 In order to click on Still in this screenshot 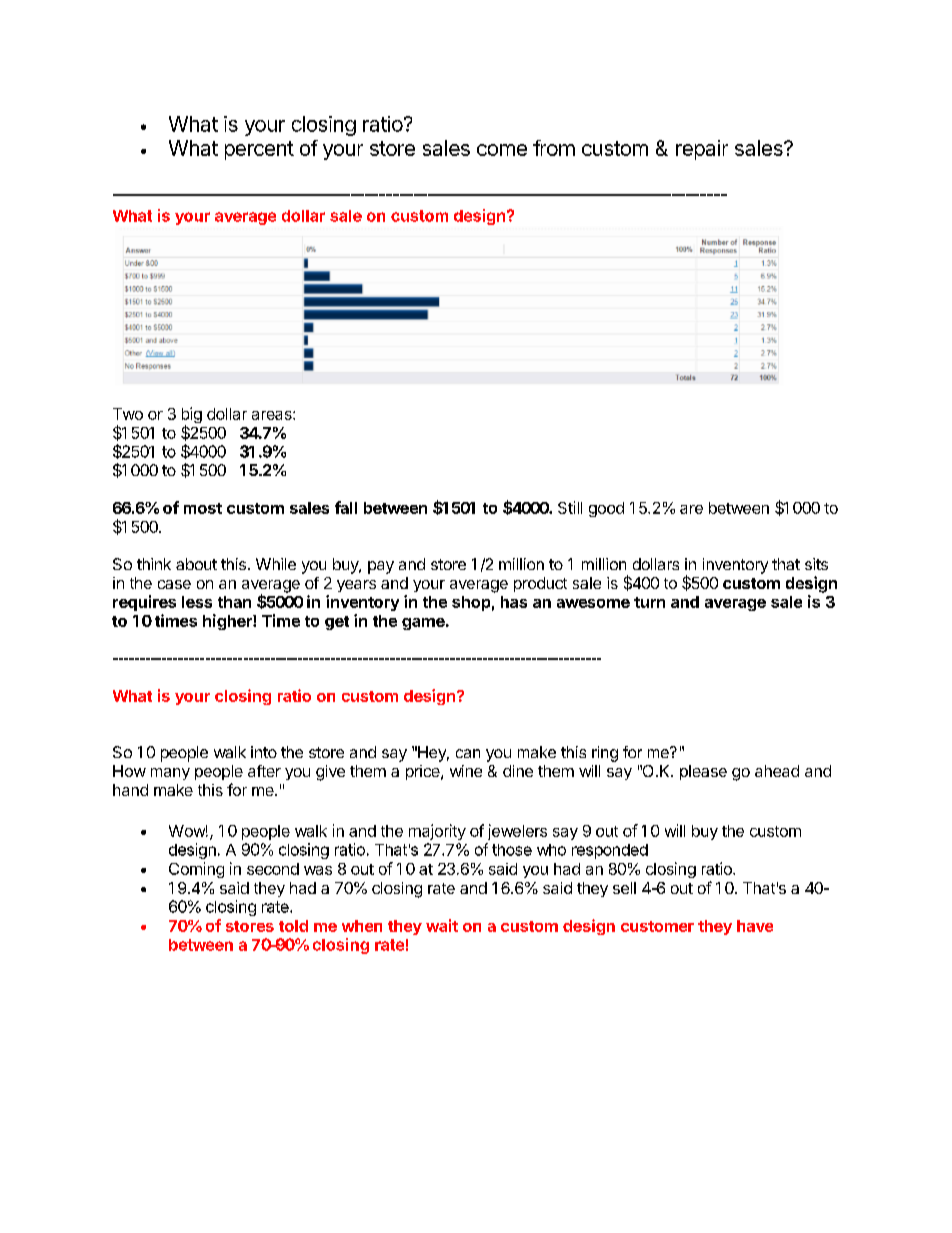, I will do `click(570, 507)`.
